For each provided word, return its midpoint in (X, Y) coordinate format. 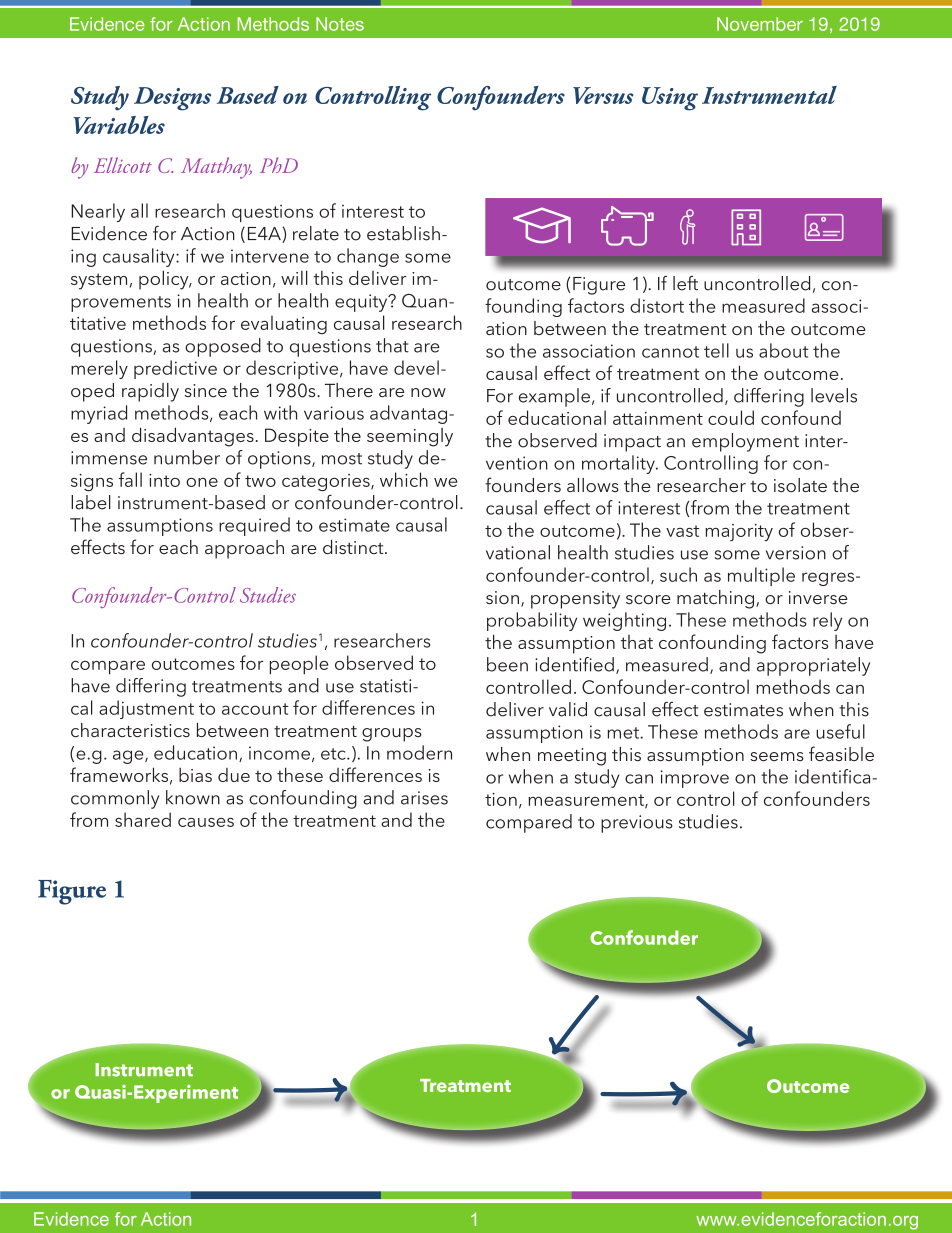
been (507, 664)
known (193, 797)
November (760, 24)
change (368, 257)
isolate (800, 485)
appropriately (813, 666)
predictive (175, 369)
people (299, 665)
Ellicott (123, 165)
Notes (340, 24)
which (404, 479)
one (202, 482)
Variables (119, 125)
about (783, 350)
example (554, 397)
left (685, 283)
